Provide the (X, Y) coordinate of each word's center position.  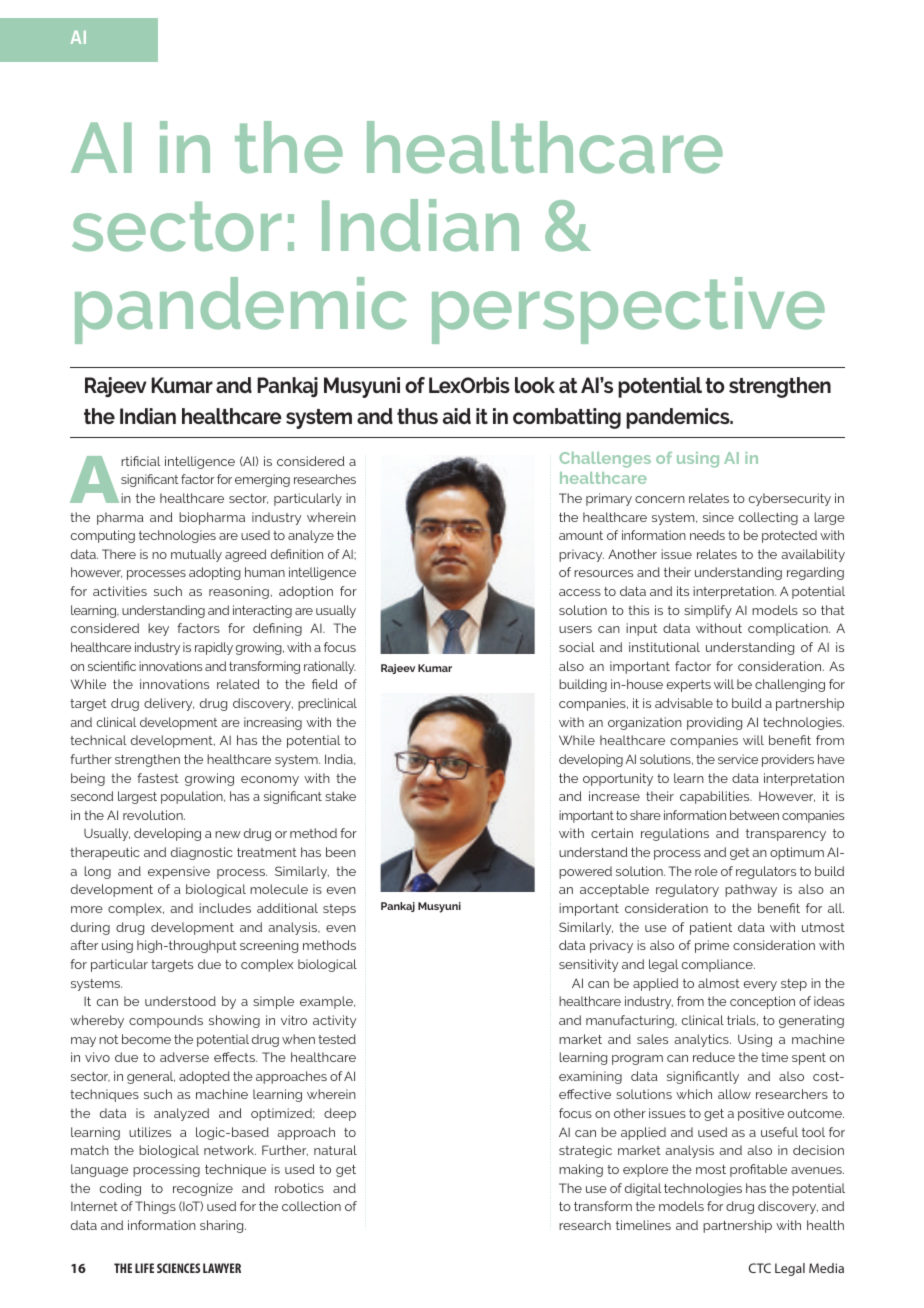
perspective (628, 310)
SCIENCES (178, 1268)
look (535, 385)
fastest (158, 778)
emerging (262, 480)
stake (341, 796)
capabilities (716, 797)
